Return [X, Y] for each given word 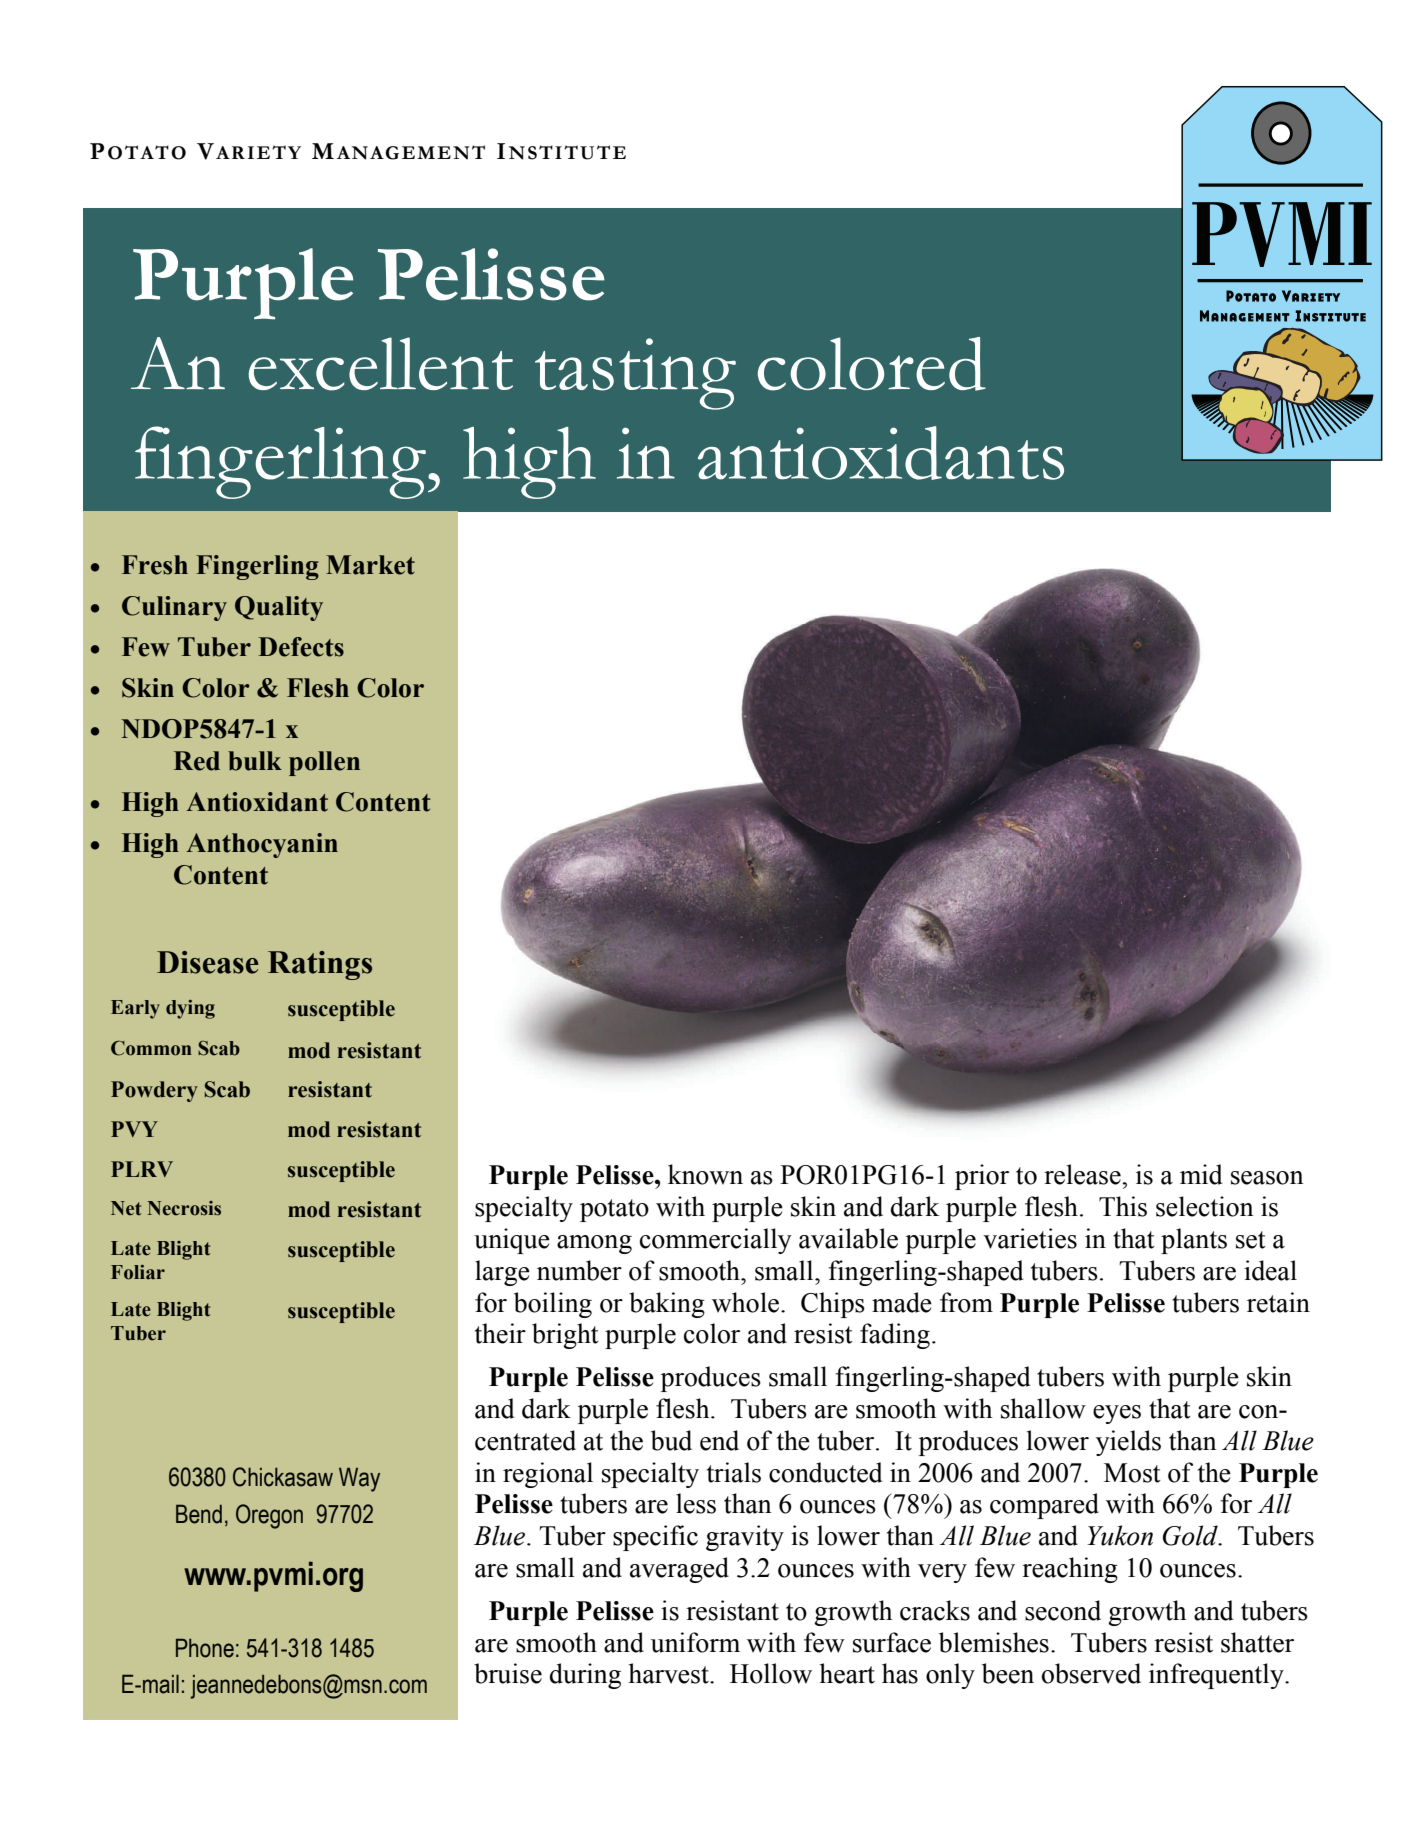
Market [370, 565]
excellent [380, 364]
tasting [635, 374]
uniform [695, 1642]
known [705, 1174]
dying [190, 1009]
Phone [205, 1648]
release [1083, 1174]
